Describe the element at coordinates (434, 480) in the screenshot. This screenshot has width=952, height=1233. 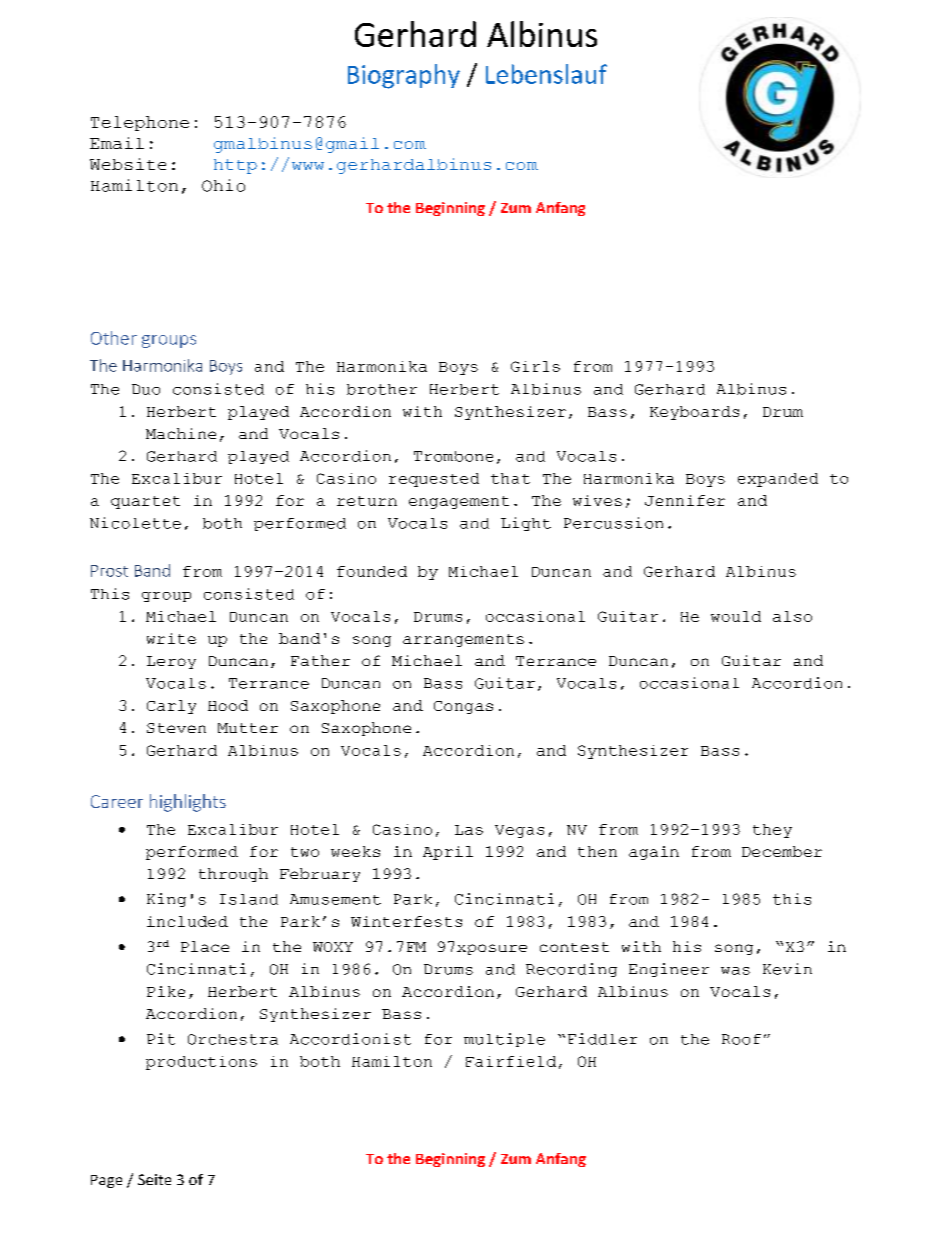
I see `requested` at that location.
